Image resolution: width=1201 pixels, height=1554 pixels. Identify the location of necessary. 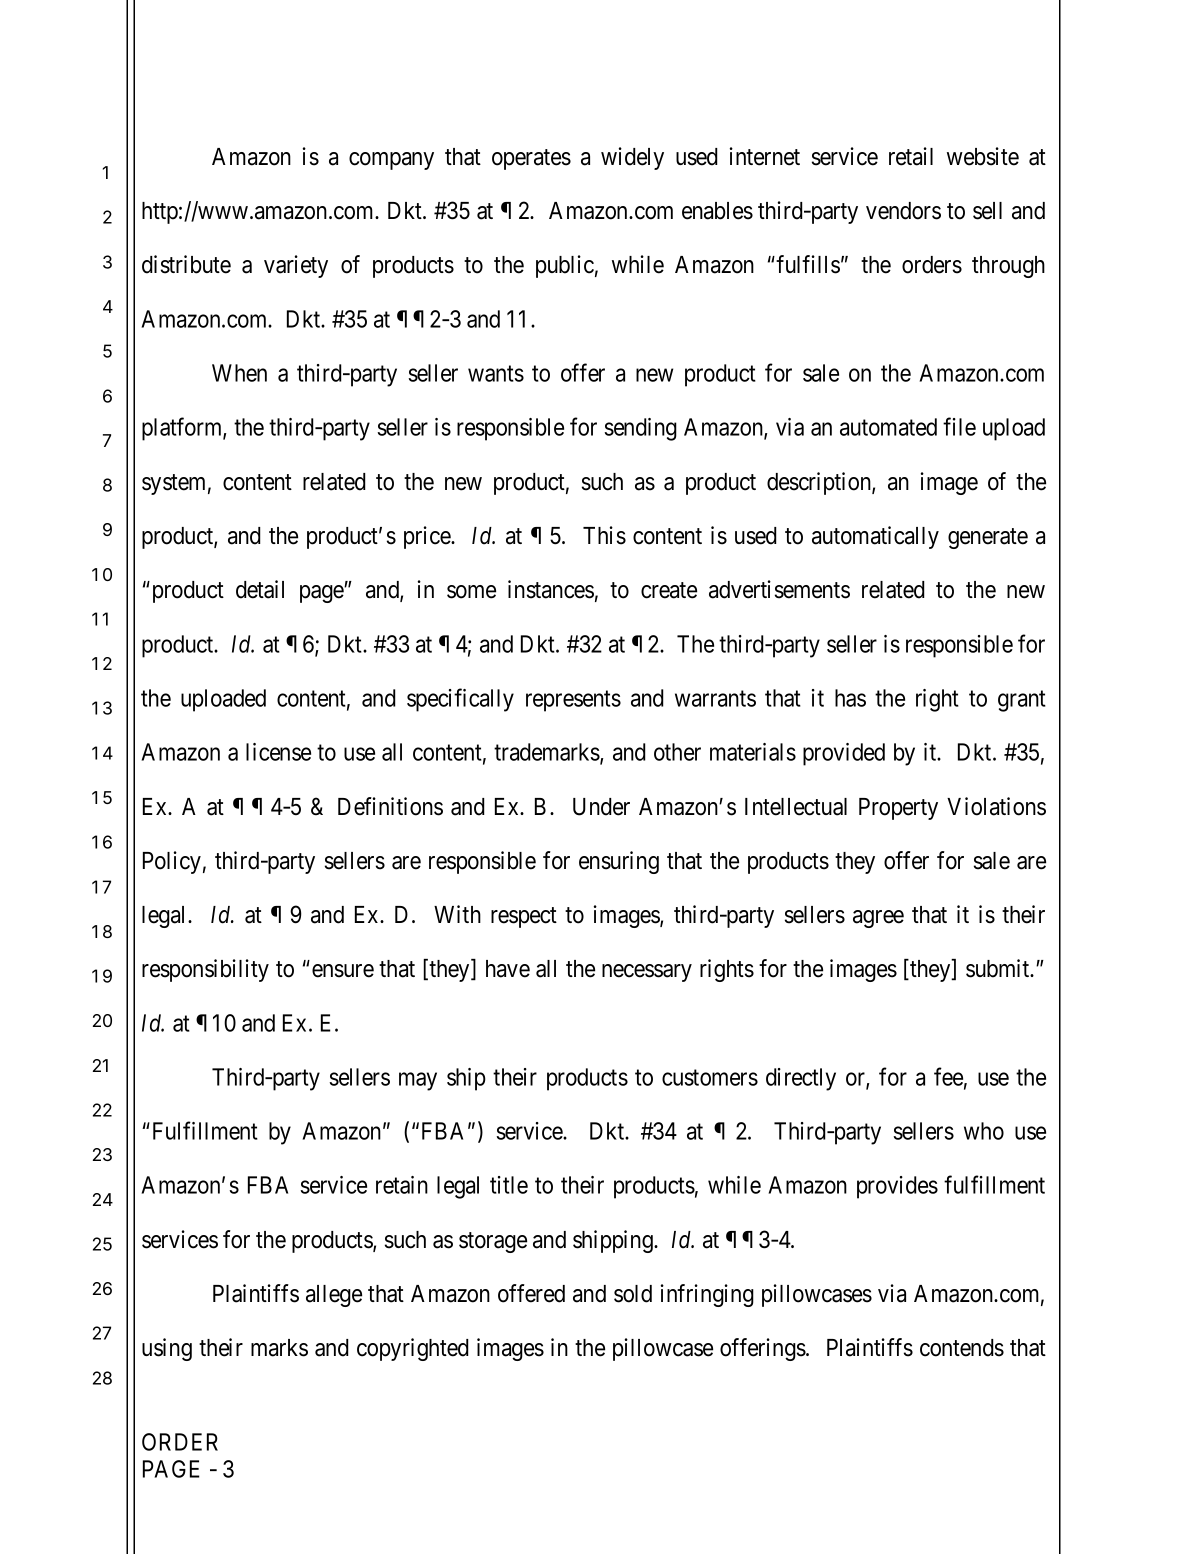
(647, 973).
